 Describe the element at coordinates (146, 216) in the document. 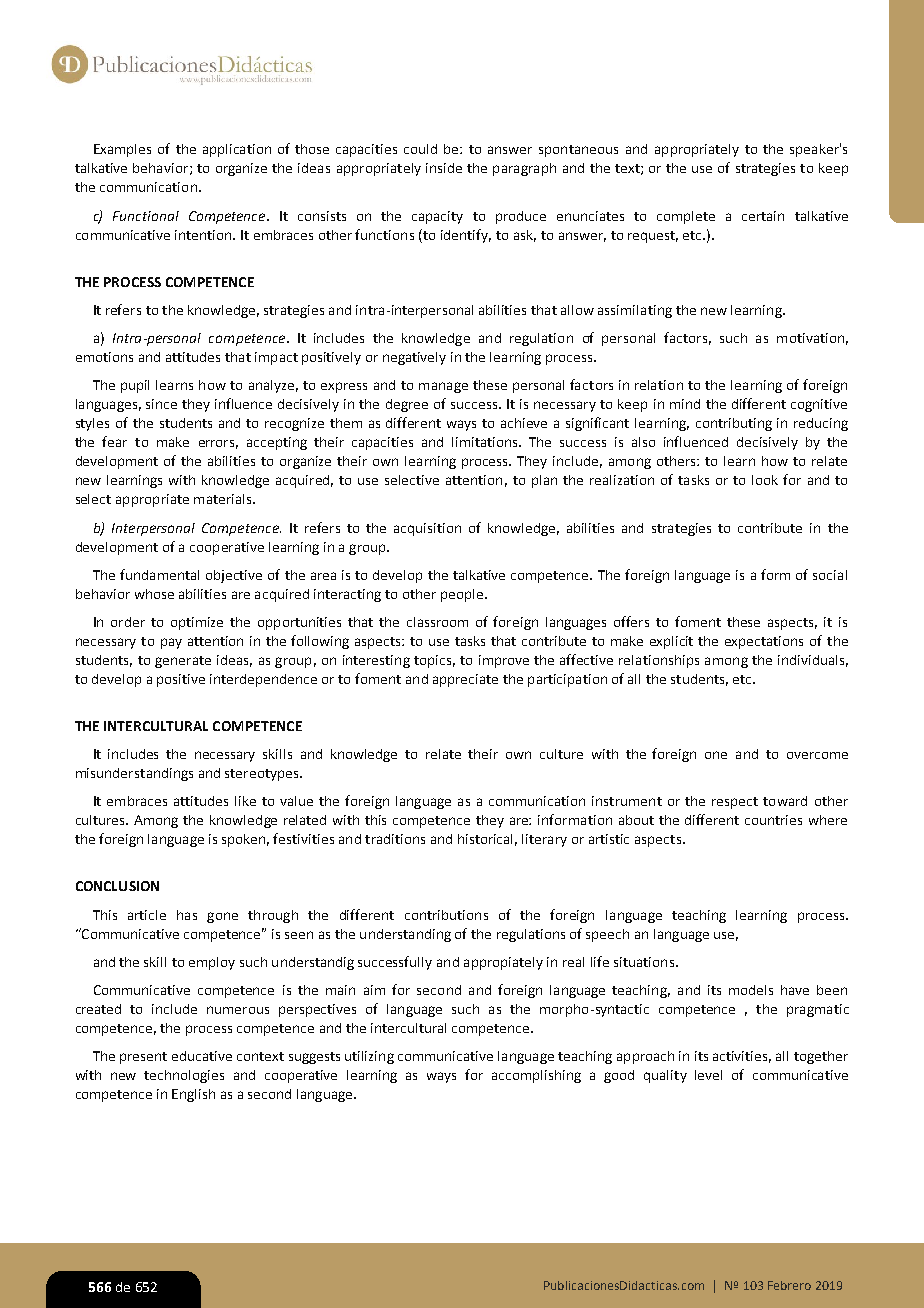

I see `Functional` at that location.
